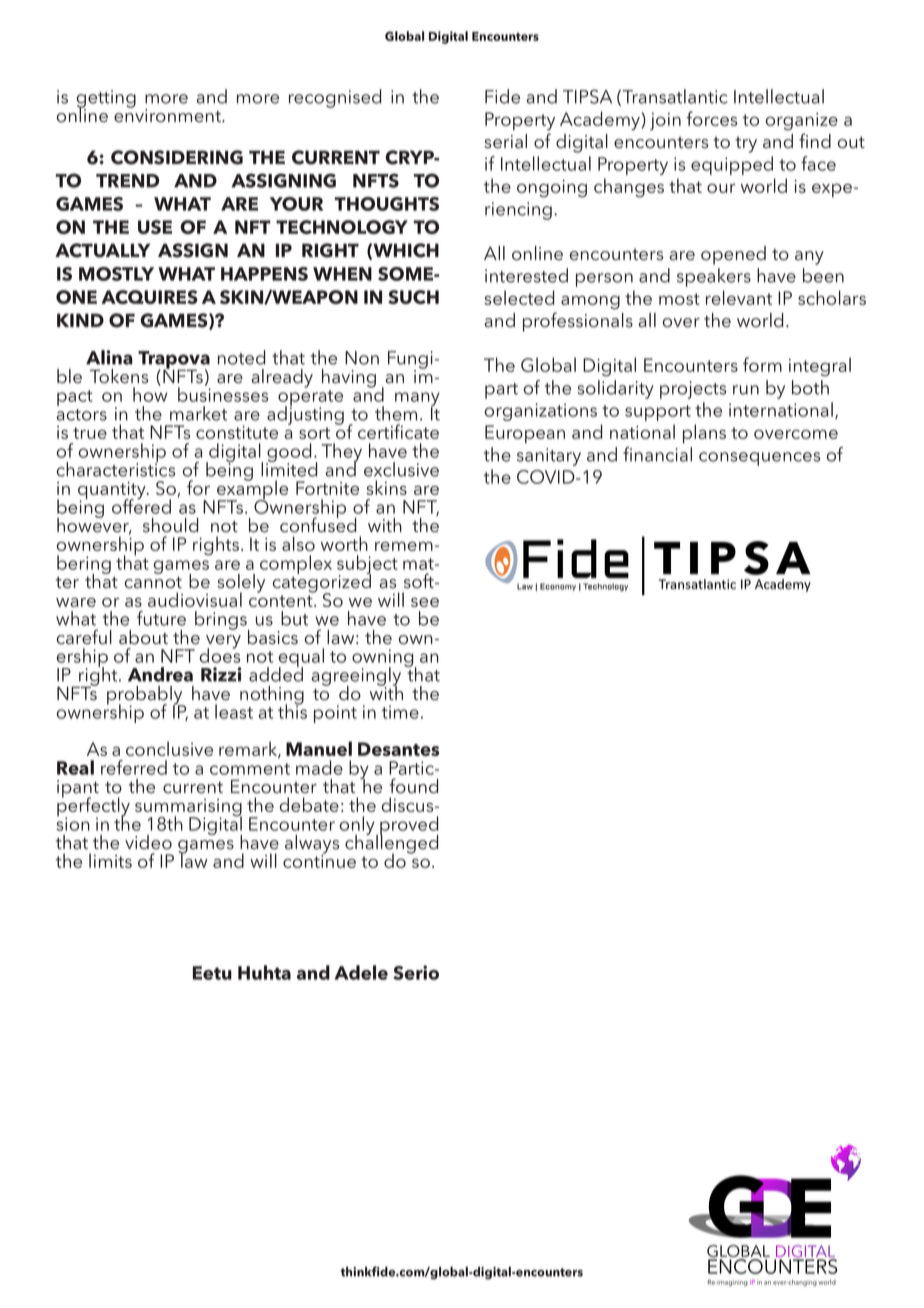  I want to click on environment, so click(168, 115).
